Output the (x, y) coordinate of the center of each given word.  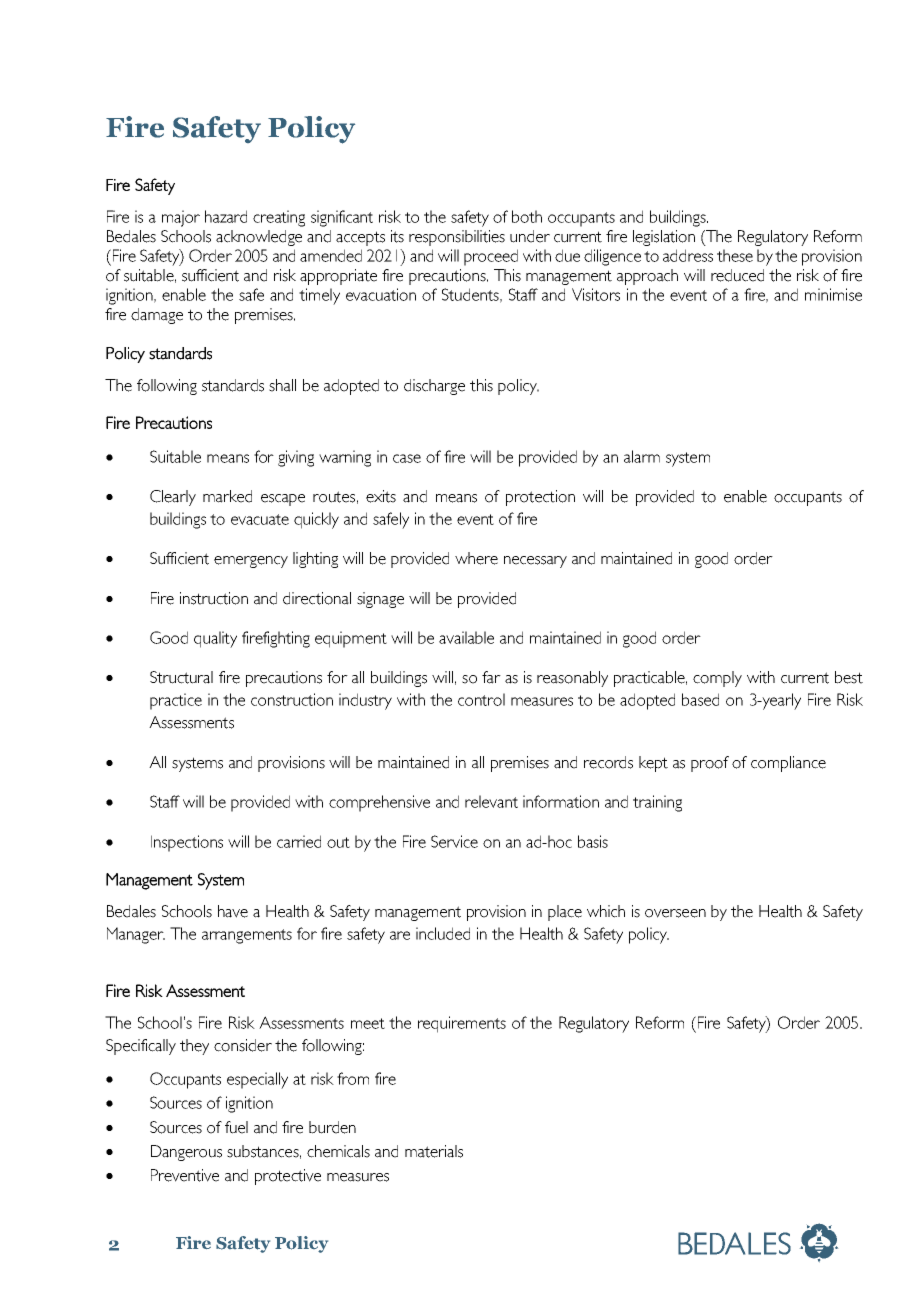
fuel (236, 1127)
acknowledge (259, 238)
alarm (642, 456)
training (657, 803)
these (735, 255)
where (476, 558)
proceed (491, 257)
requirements (462, 1024)
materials (434, 1151)
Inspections (187, 843)
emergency (251, 562)
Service (454, 841)
